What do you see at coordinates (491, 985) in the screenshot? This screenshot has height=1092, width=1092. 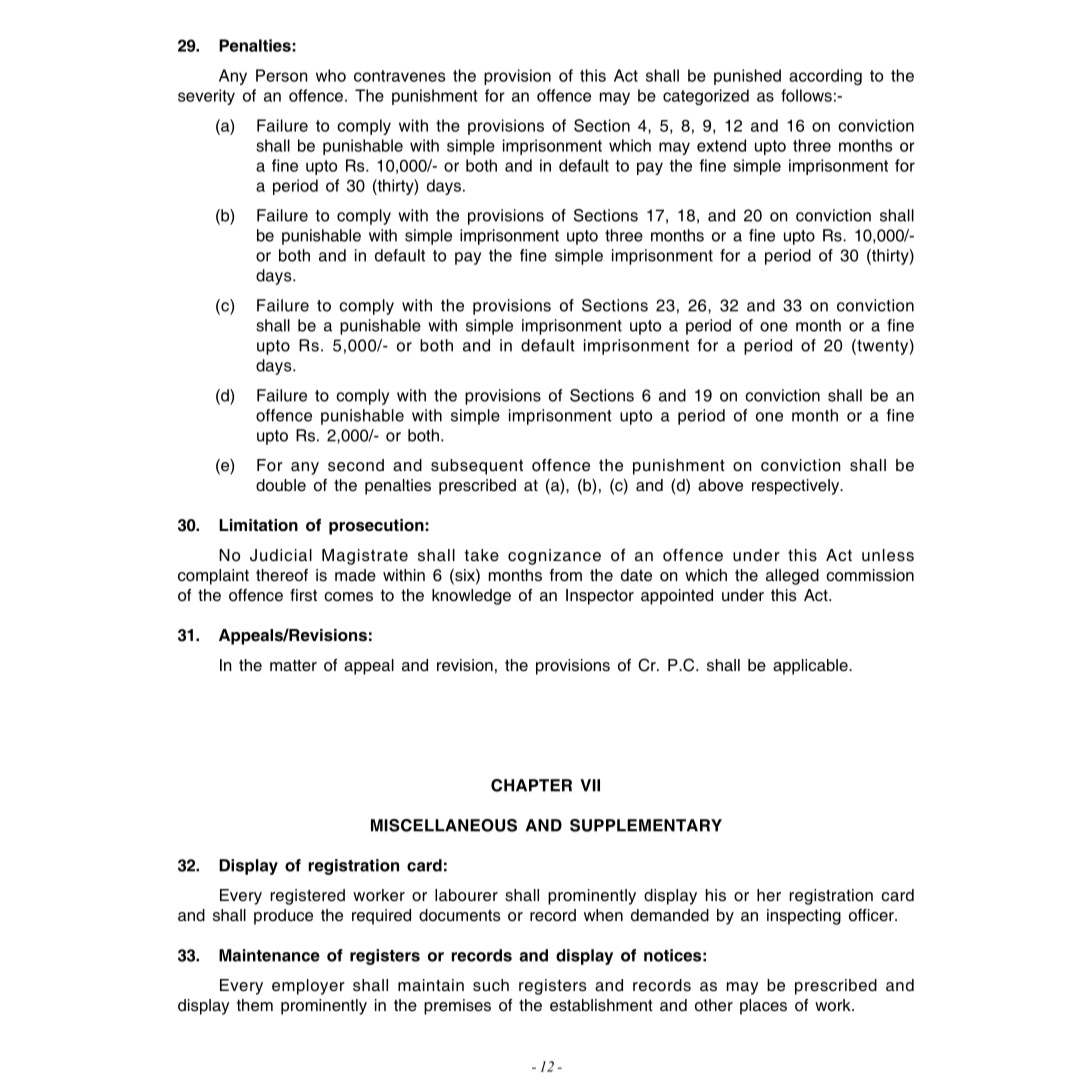 I see `such` at bounding box center [491, 985].
